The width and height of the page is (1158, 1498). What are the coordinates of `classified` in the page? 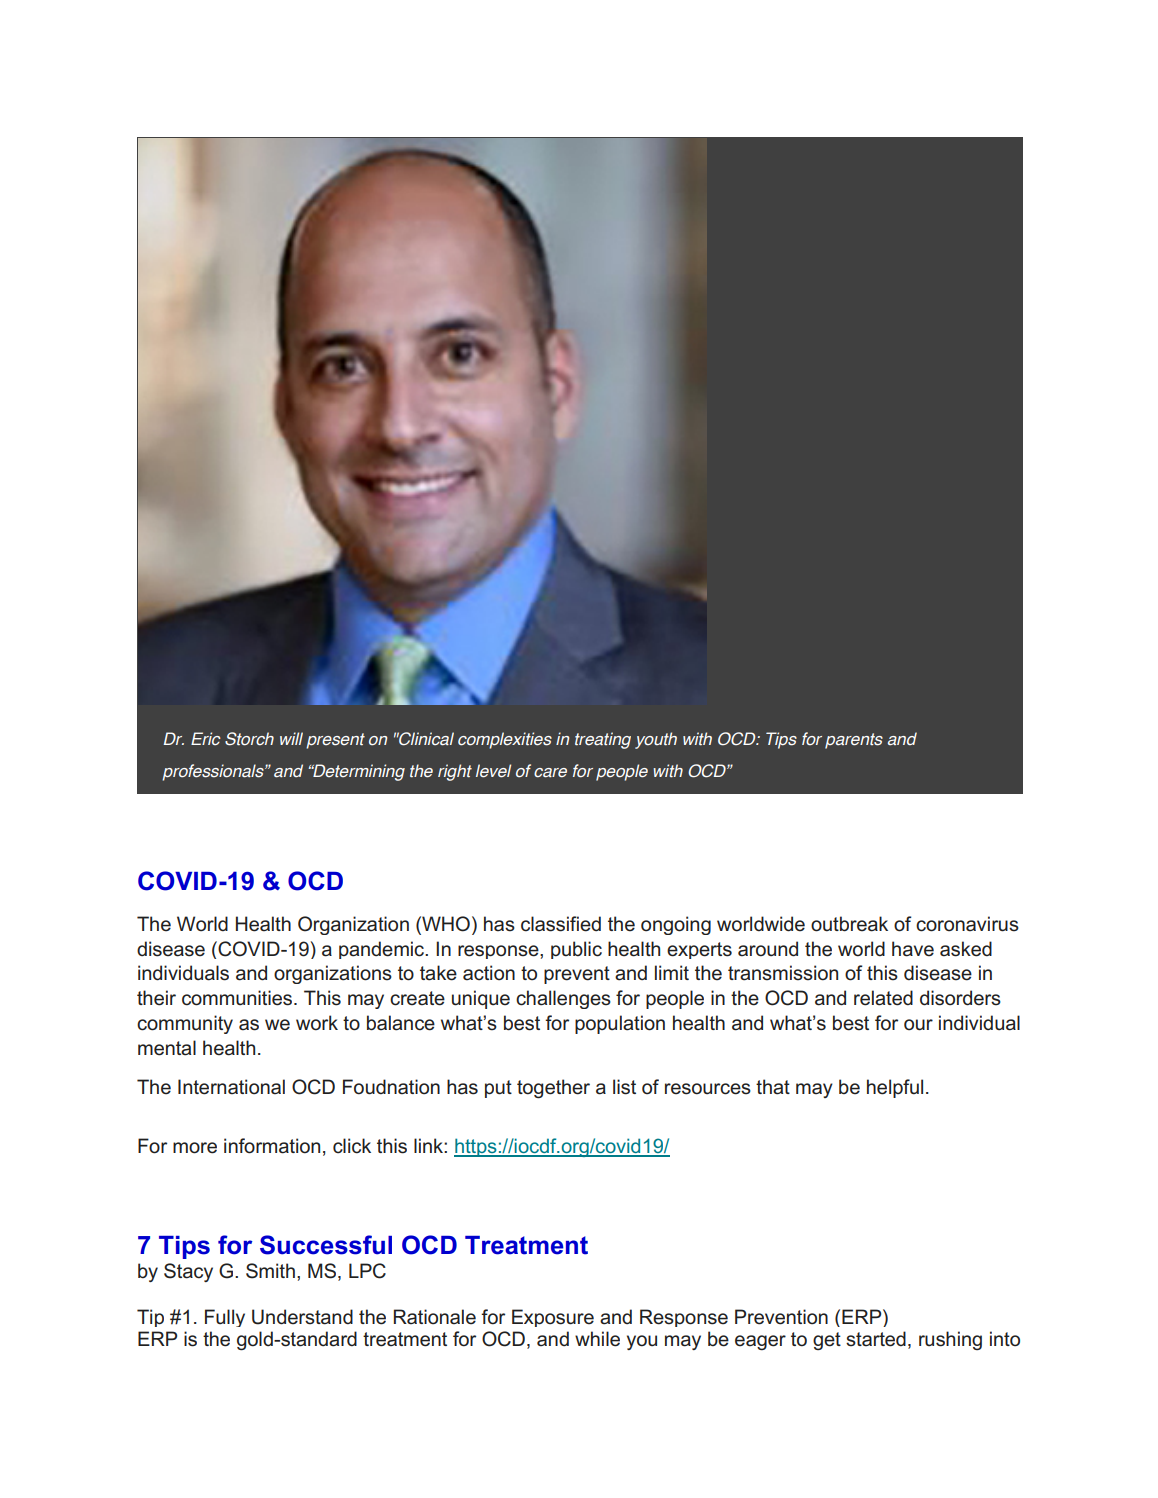 It's located at (561, 924).
